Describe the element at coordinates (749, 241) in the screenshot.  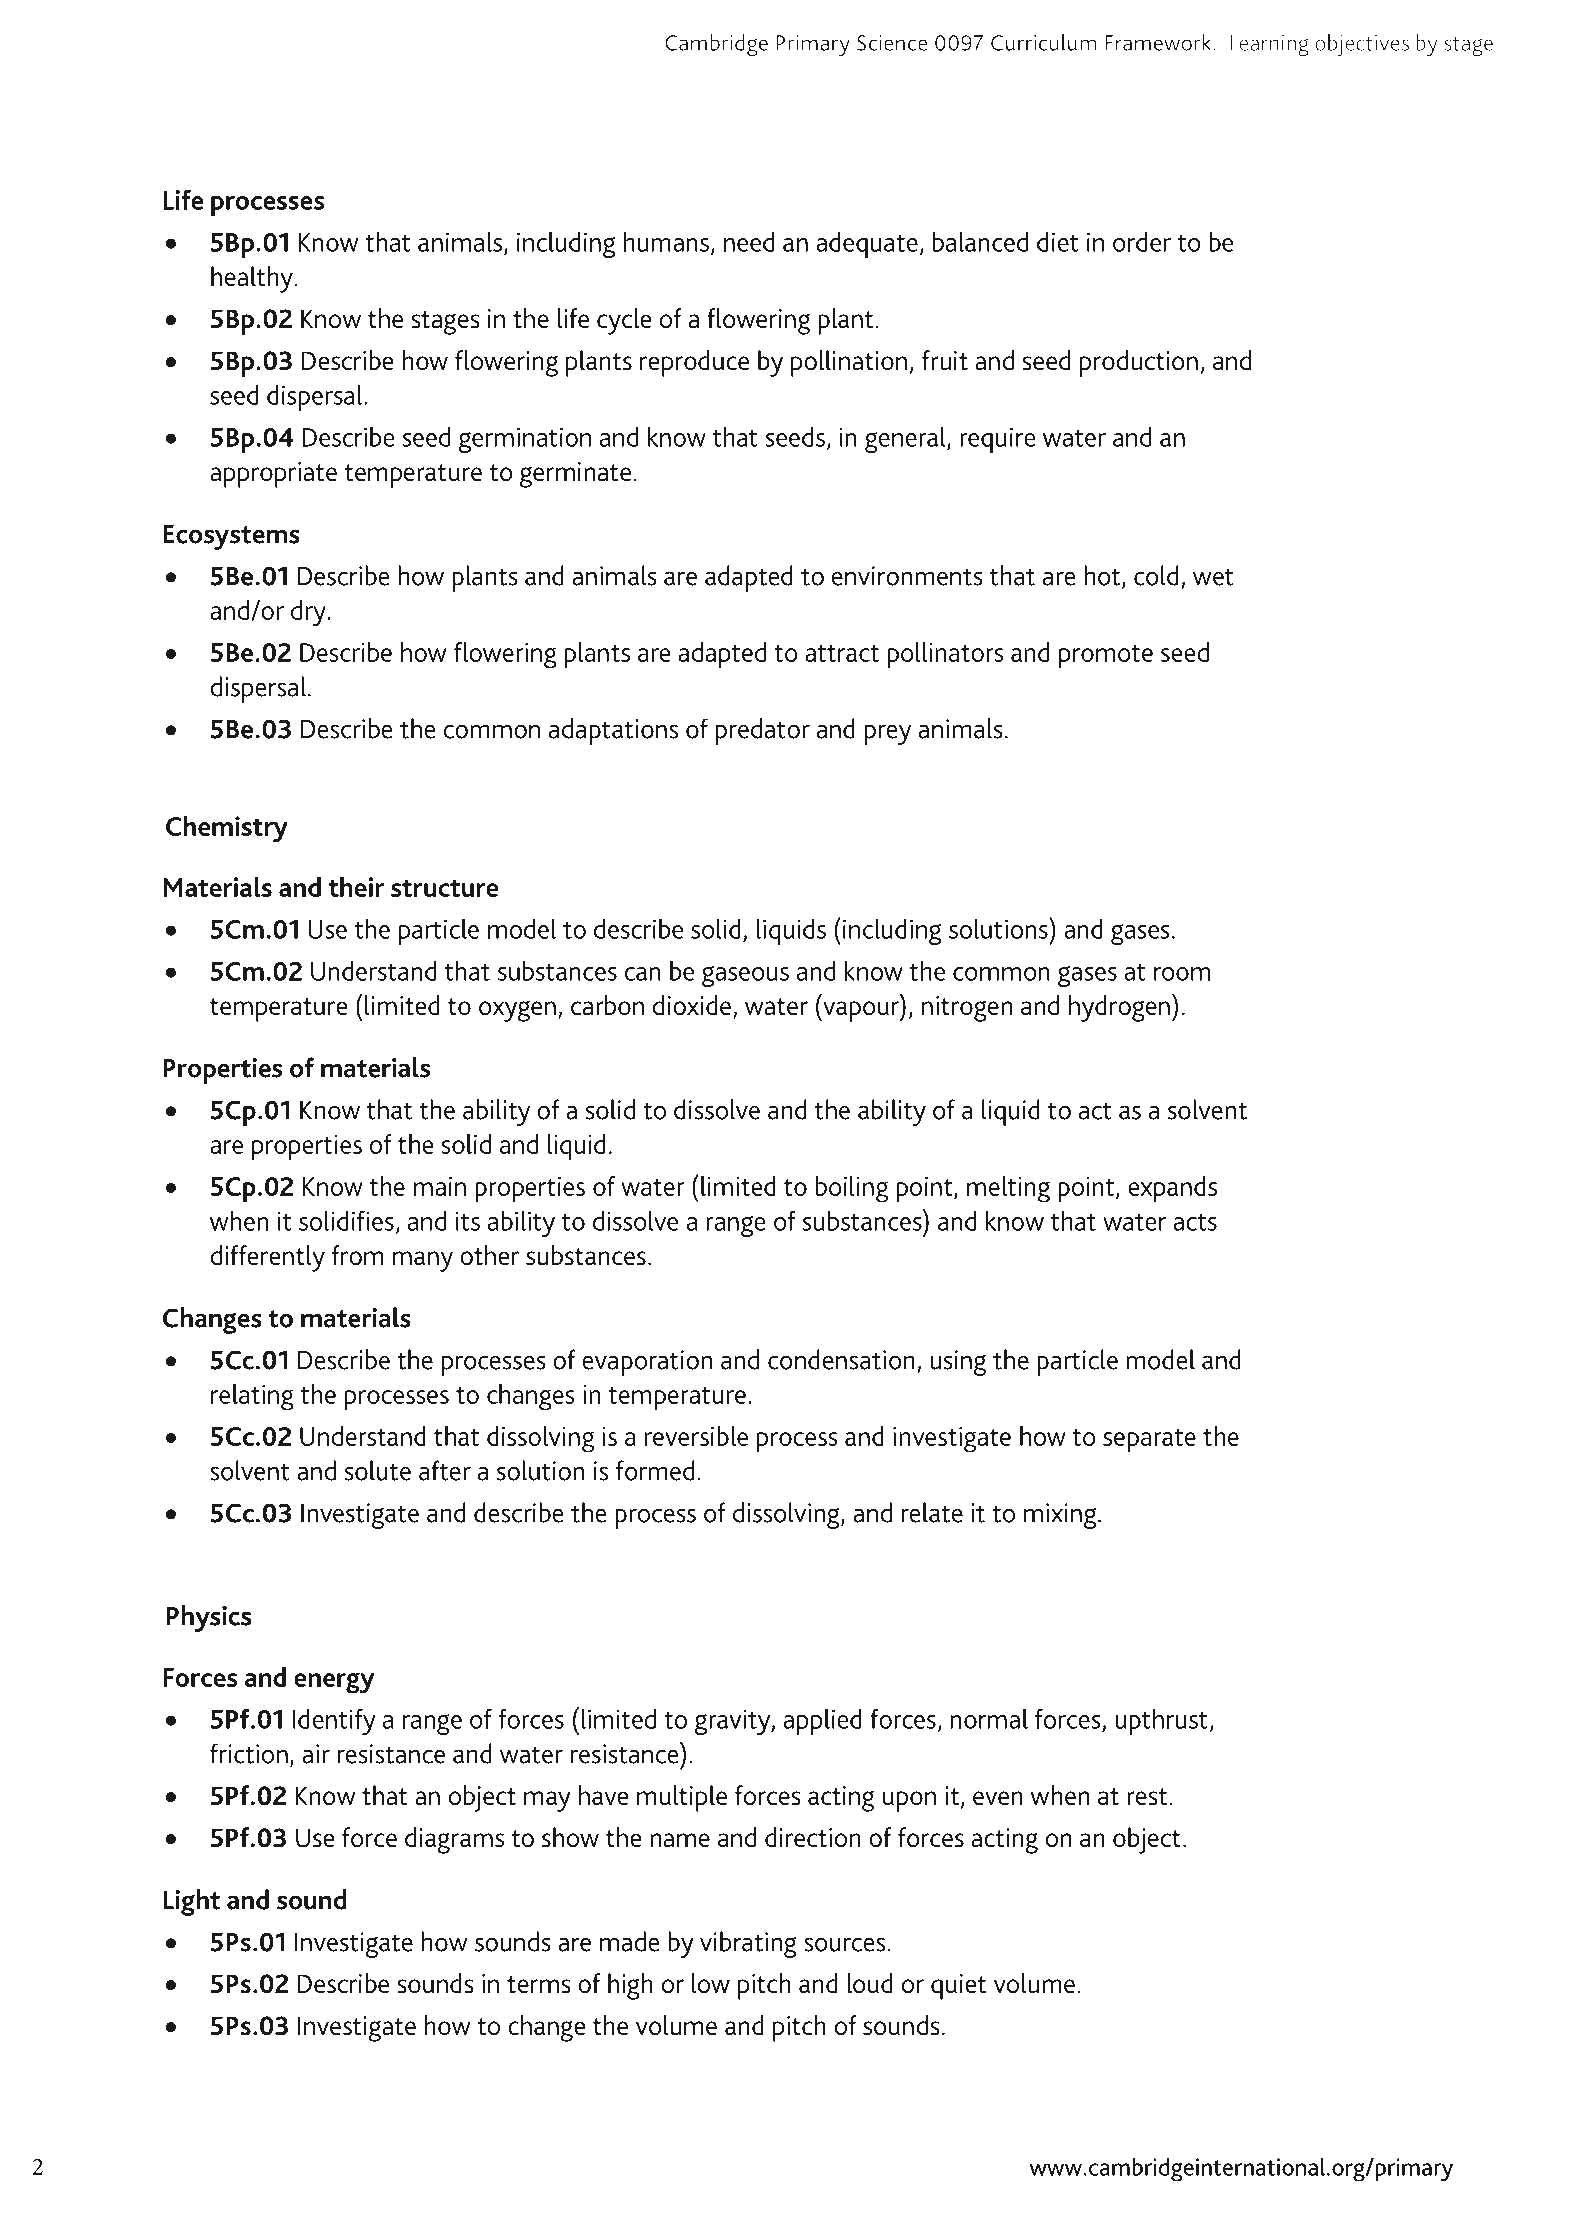
I see `need` at that location.
